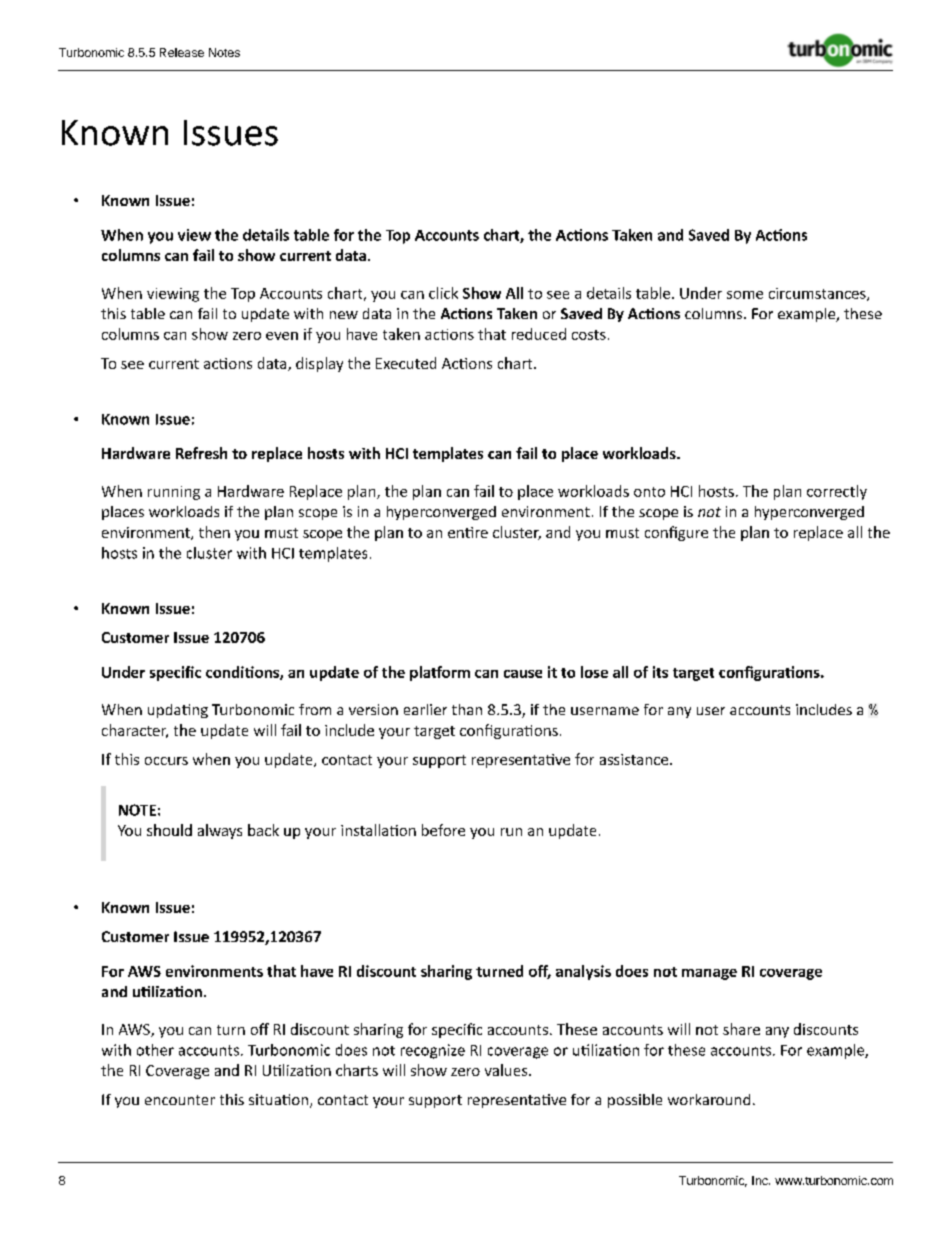 The image size is (952, 1233). I want to click on Release, so click(182, 52).
